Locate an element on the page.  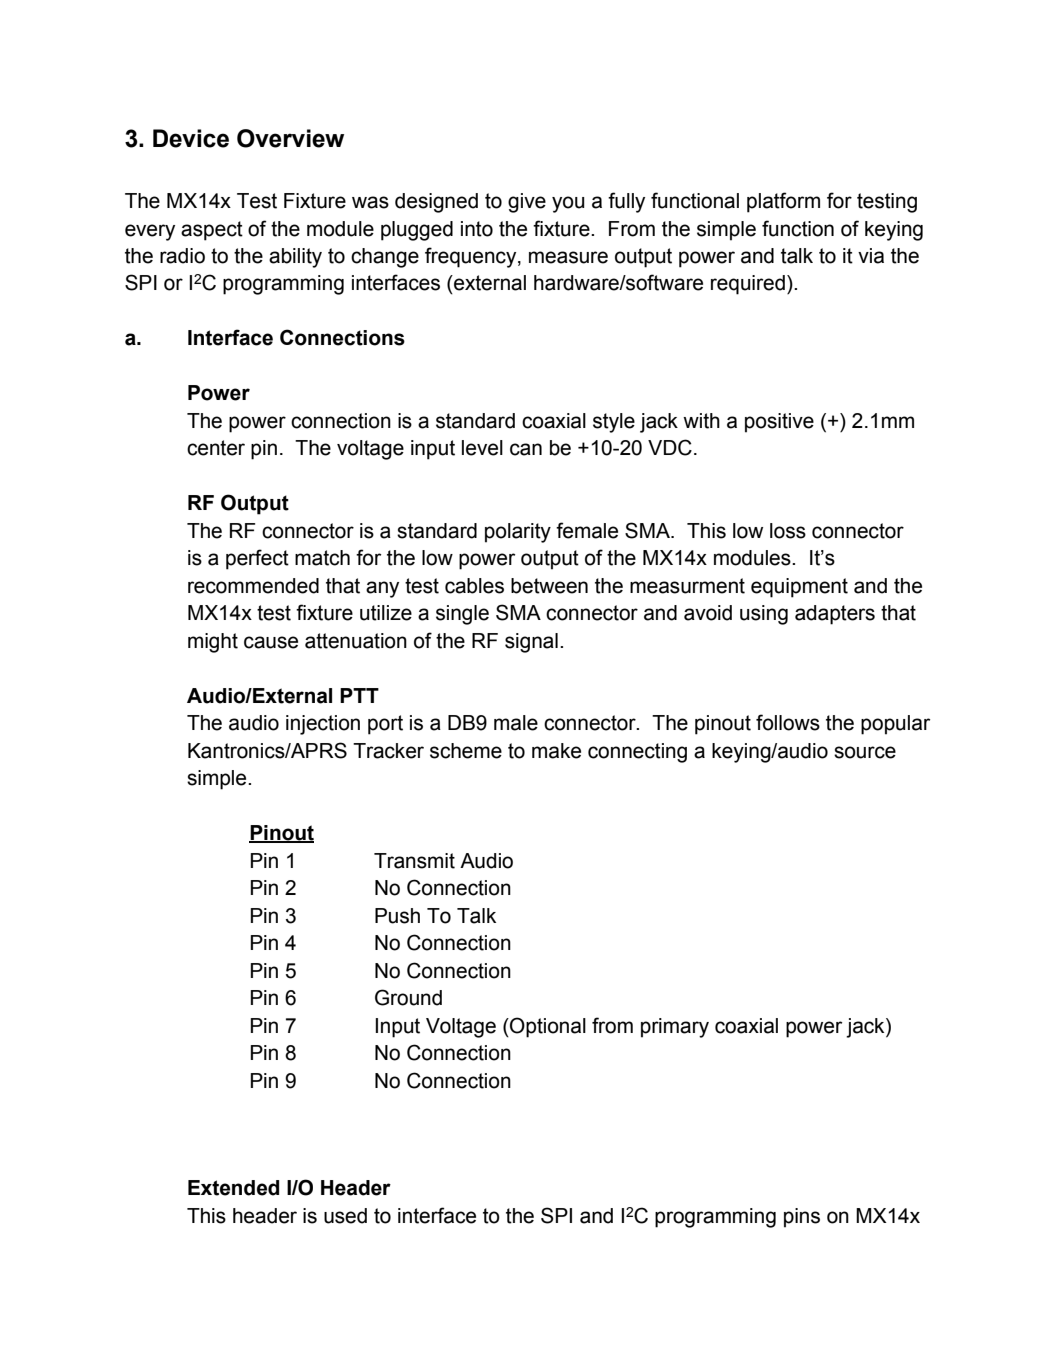
give is located at coordinates (527, 203).
